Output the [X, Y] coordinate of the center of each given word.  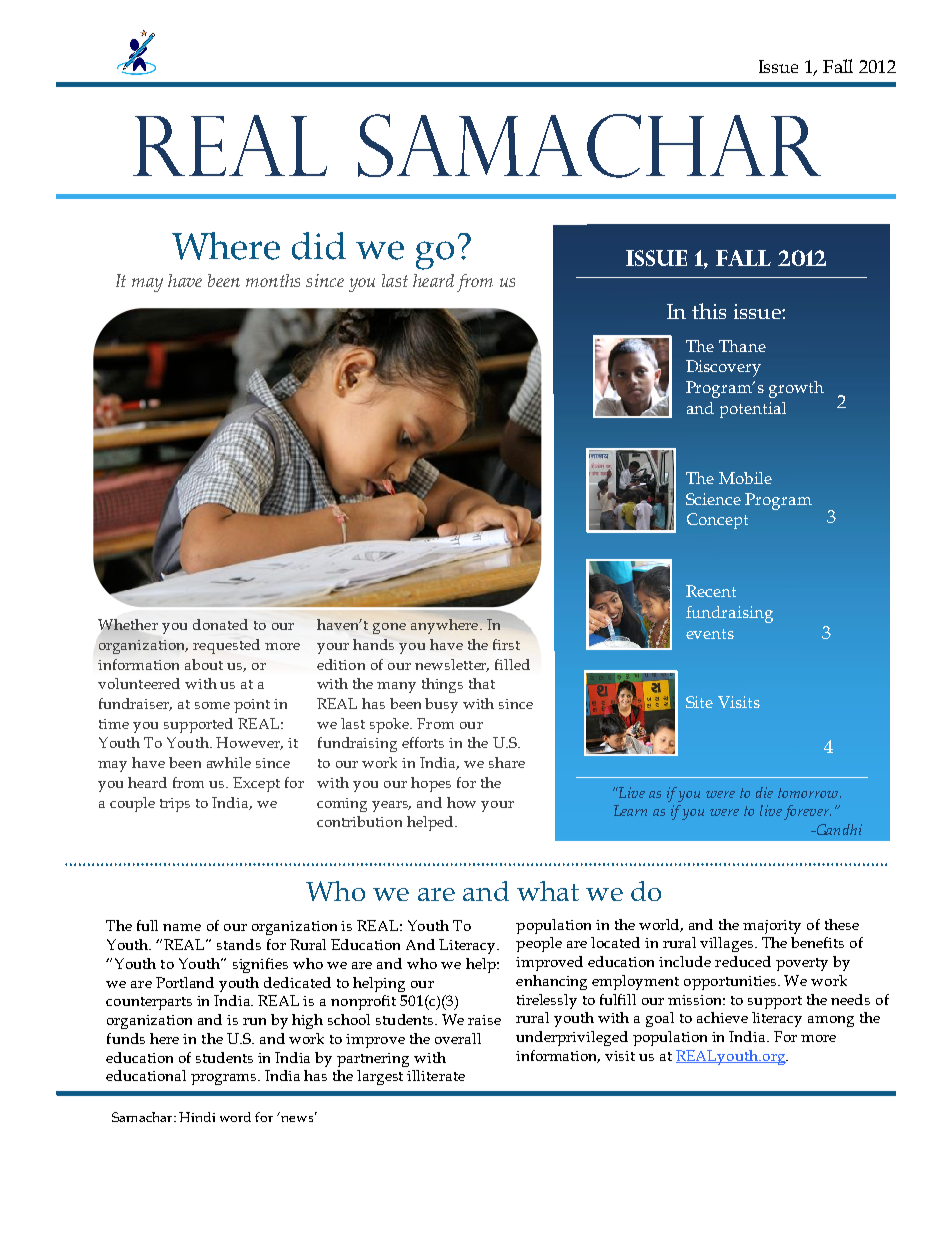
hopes [431, 784]
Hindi [197, 1117]
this [709, 311]
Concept [717, 521]
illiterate [436, 1075]
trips [175, 805]
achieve [722, 1017]
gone [389, 628]
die [764, 792]
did [319, 246]
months [273, 280]
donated [220, 624]
